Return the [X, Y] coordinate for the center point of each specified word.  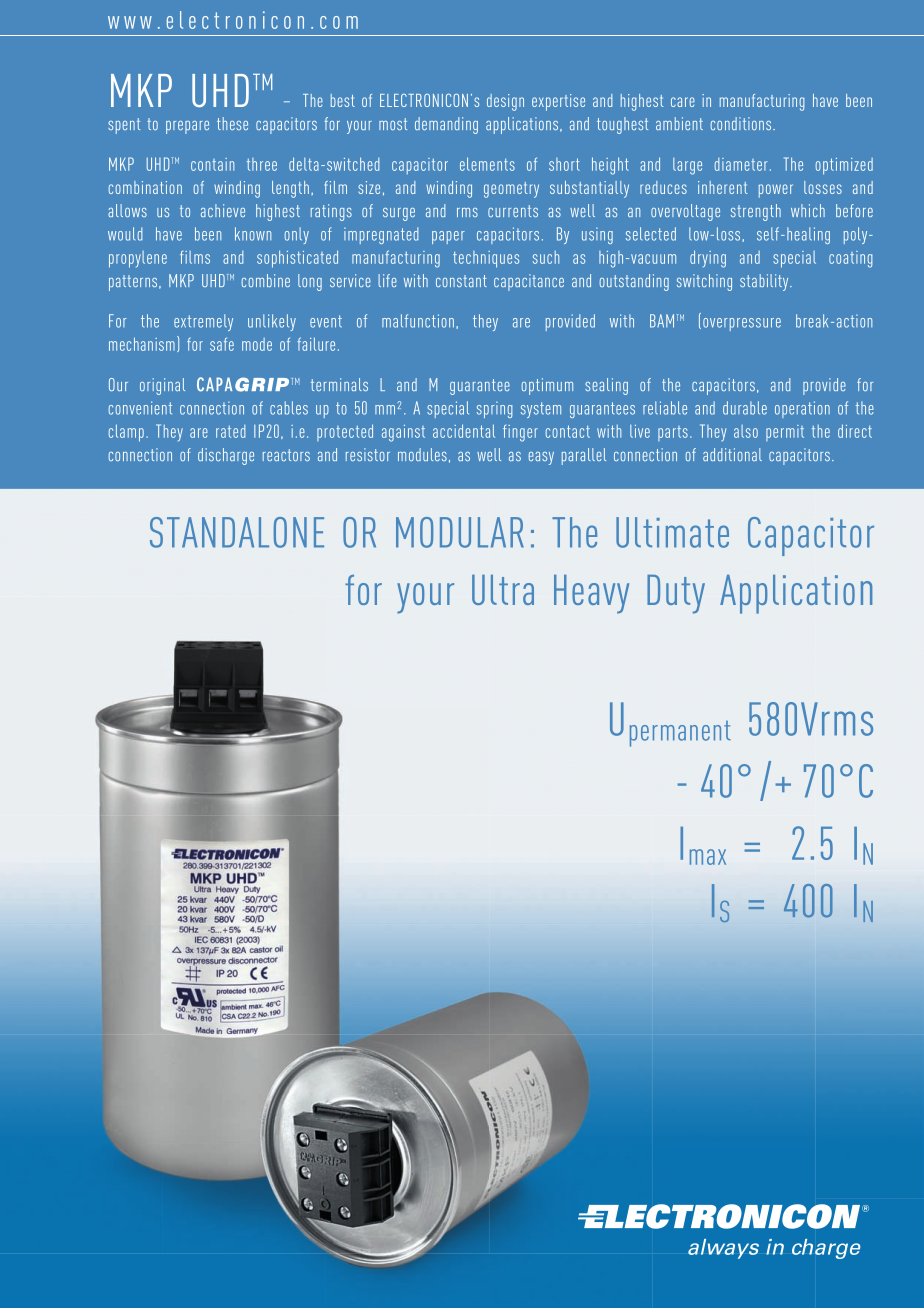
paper [448, 237]
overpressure [742, 324]
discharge [226, 456]
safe [222, 344]
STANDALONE [237, 532]
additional [732, 454]
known [253, 234]
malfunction [418, 321]
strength [756, 212]
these [232, 123]
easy [541, 458]
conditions [742, 123]
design [505, 102]
